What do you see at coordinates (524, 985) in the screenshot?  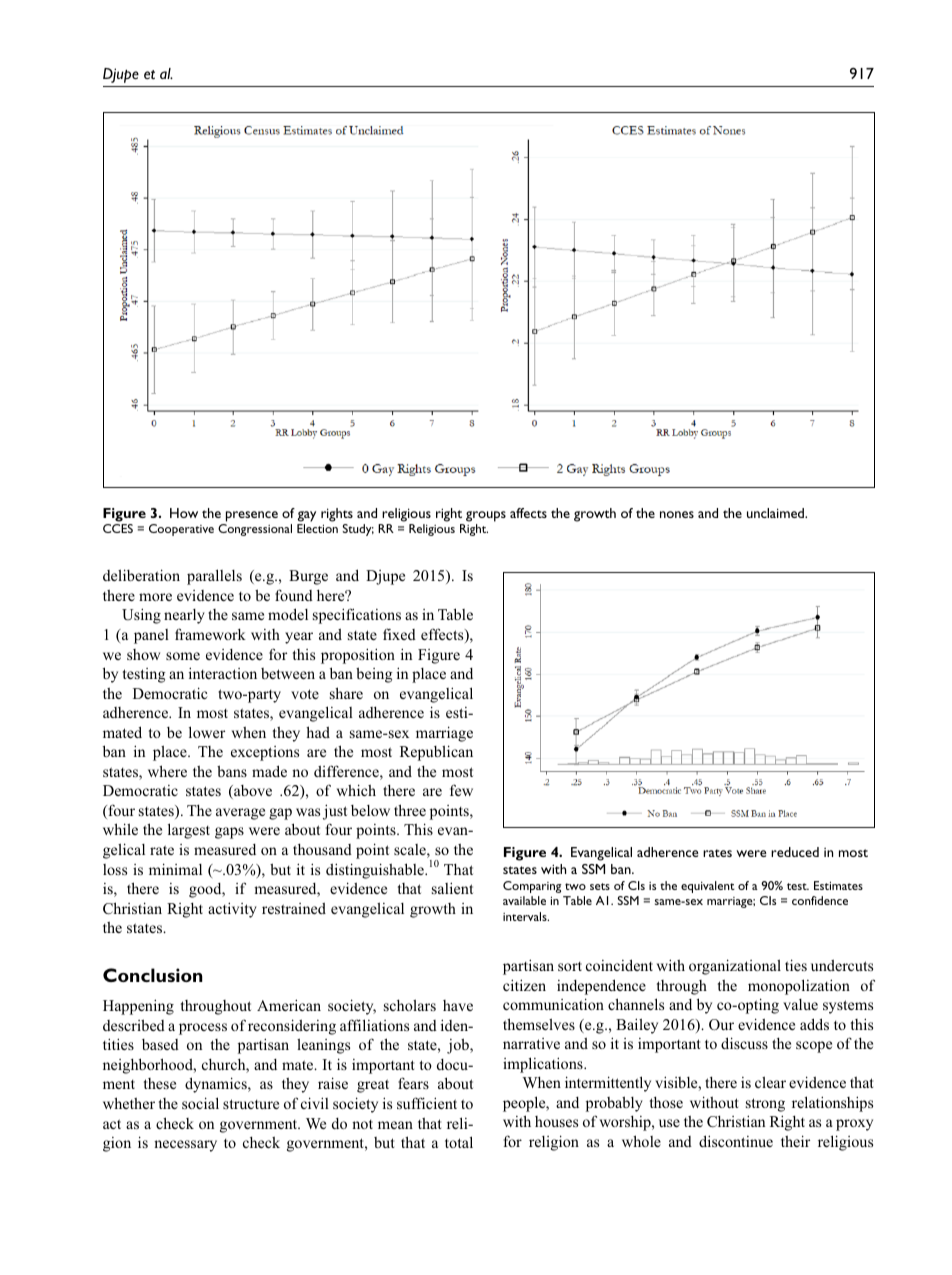 I see `citizen` at bounding box center [524, 985].
